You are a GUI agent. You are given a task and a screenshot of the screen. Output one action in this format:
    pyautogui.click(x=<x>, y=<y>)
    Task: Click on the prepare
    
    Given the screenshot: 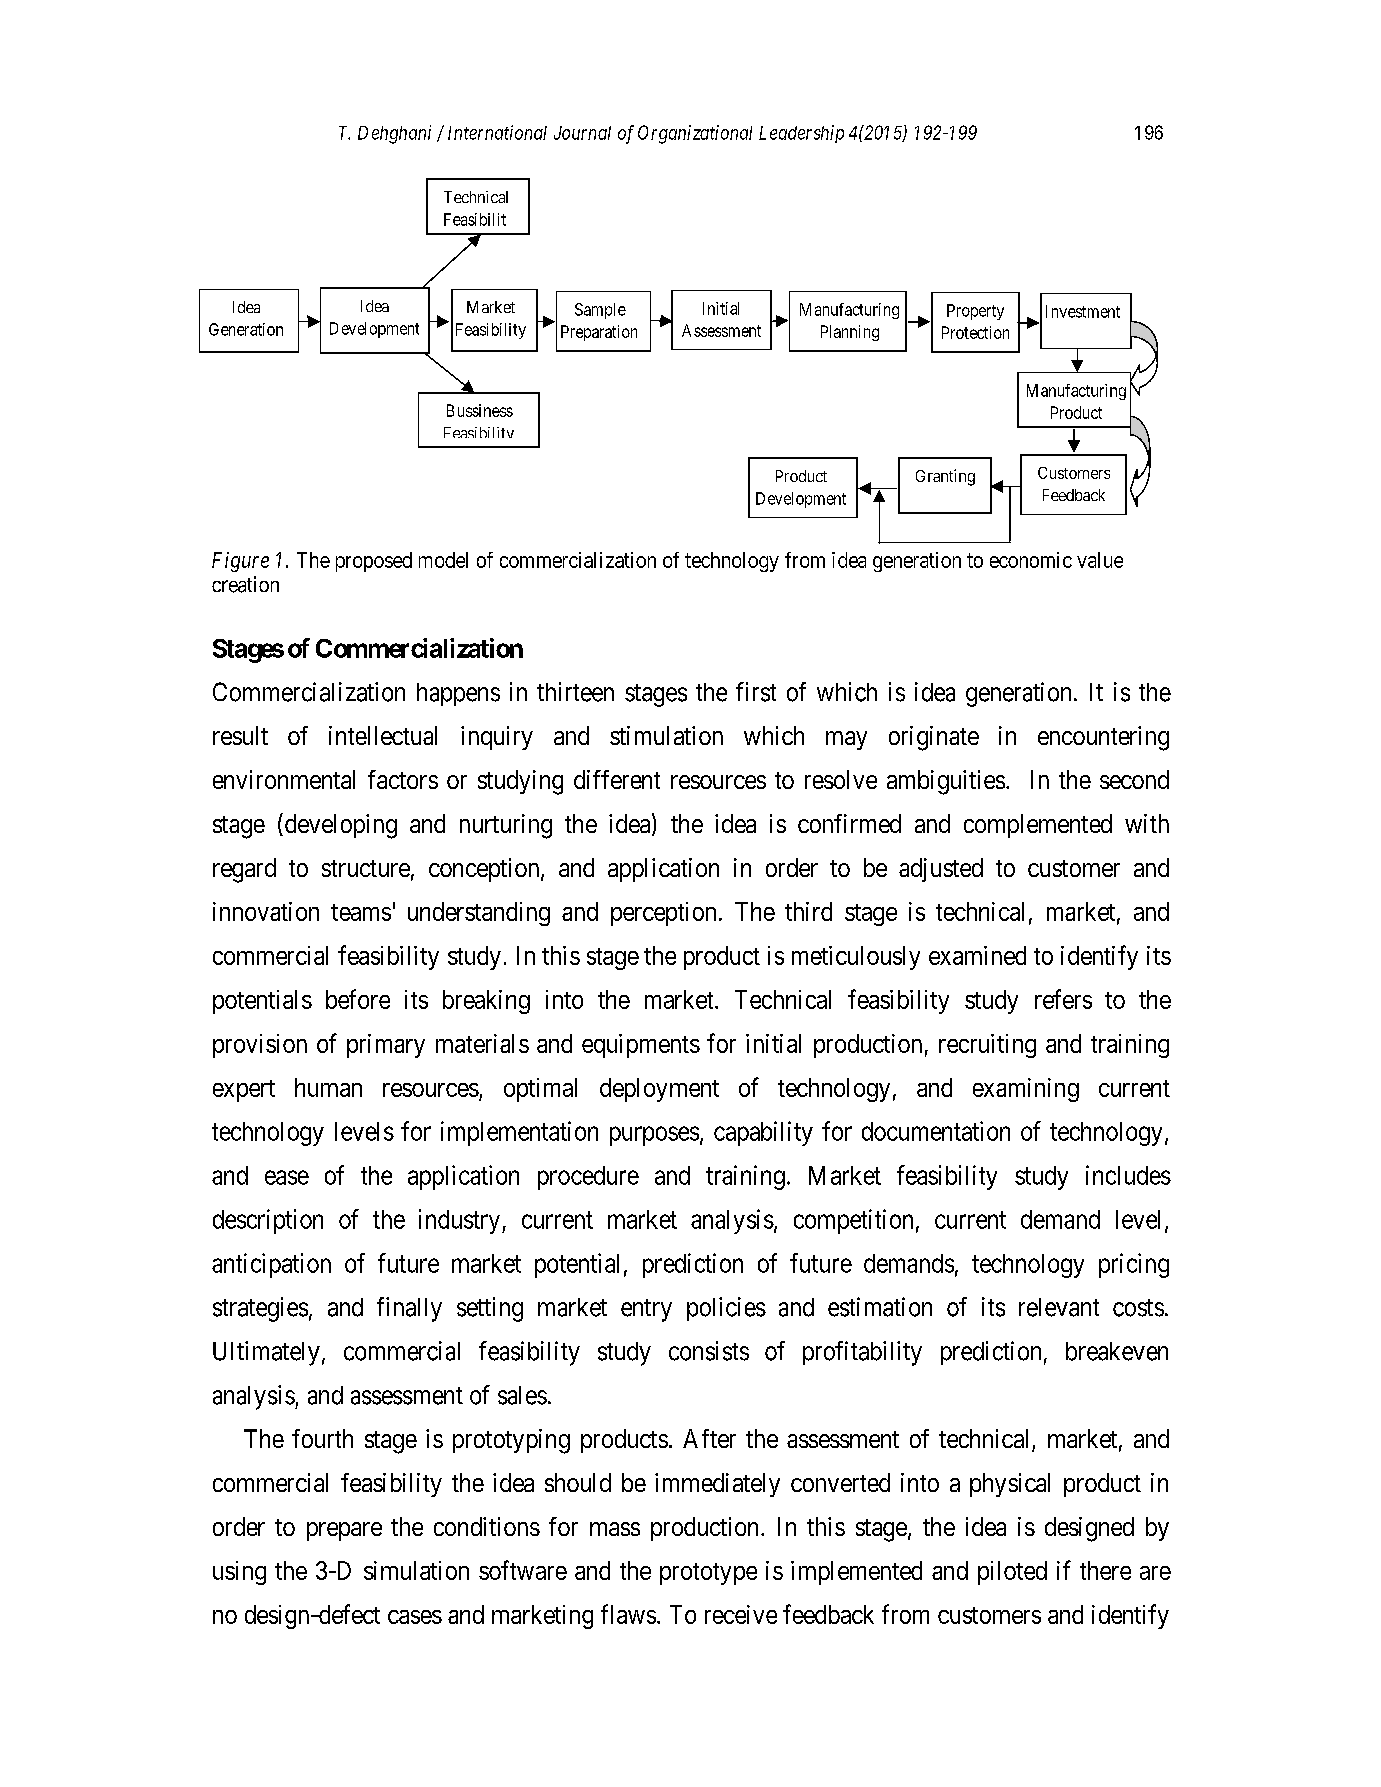 What is the action you would take?
    pyautogui.click(x=344, y=1531)
